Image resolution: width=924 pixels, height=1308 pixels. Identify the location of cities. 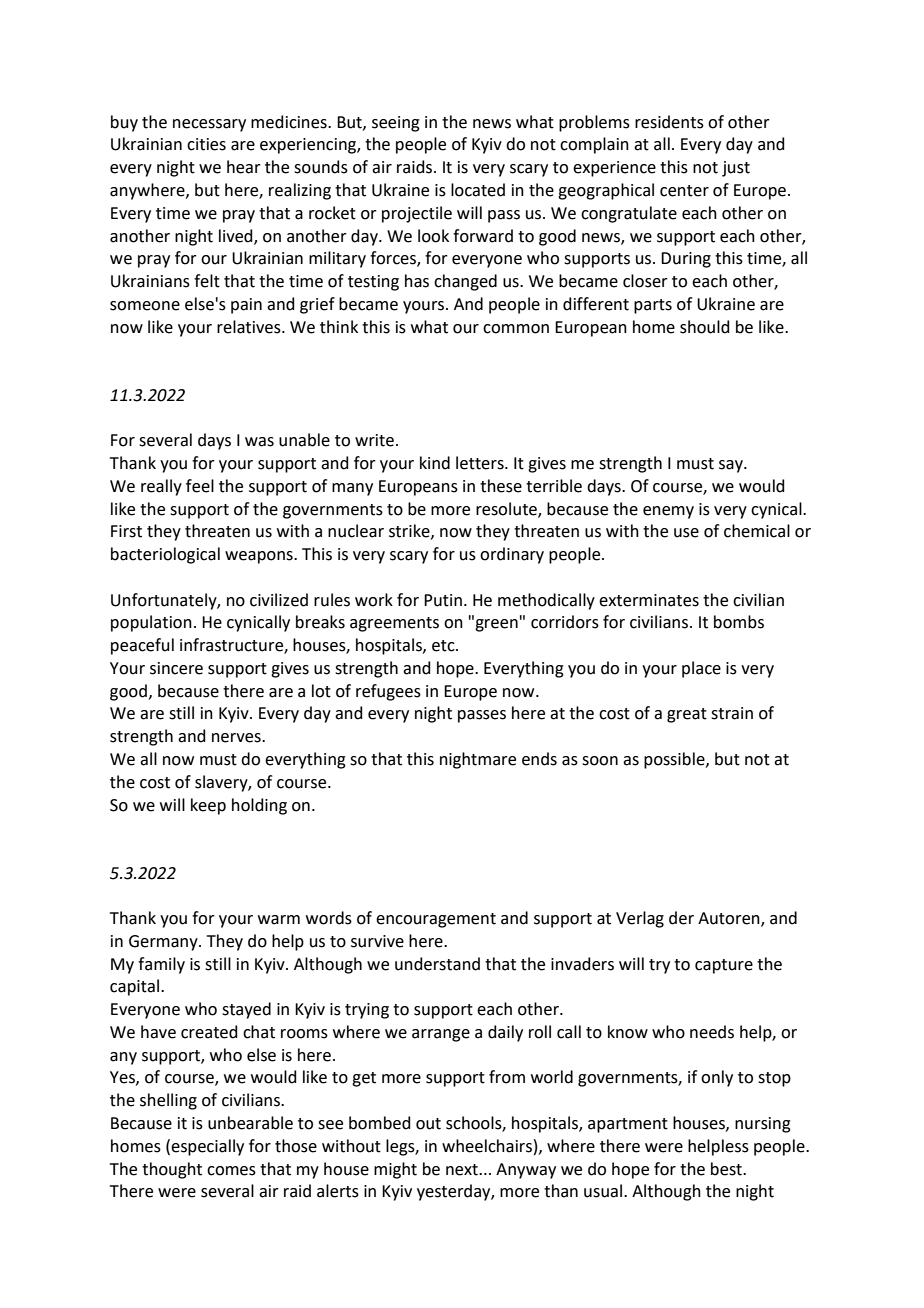
(206, 144).
